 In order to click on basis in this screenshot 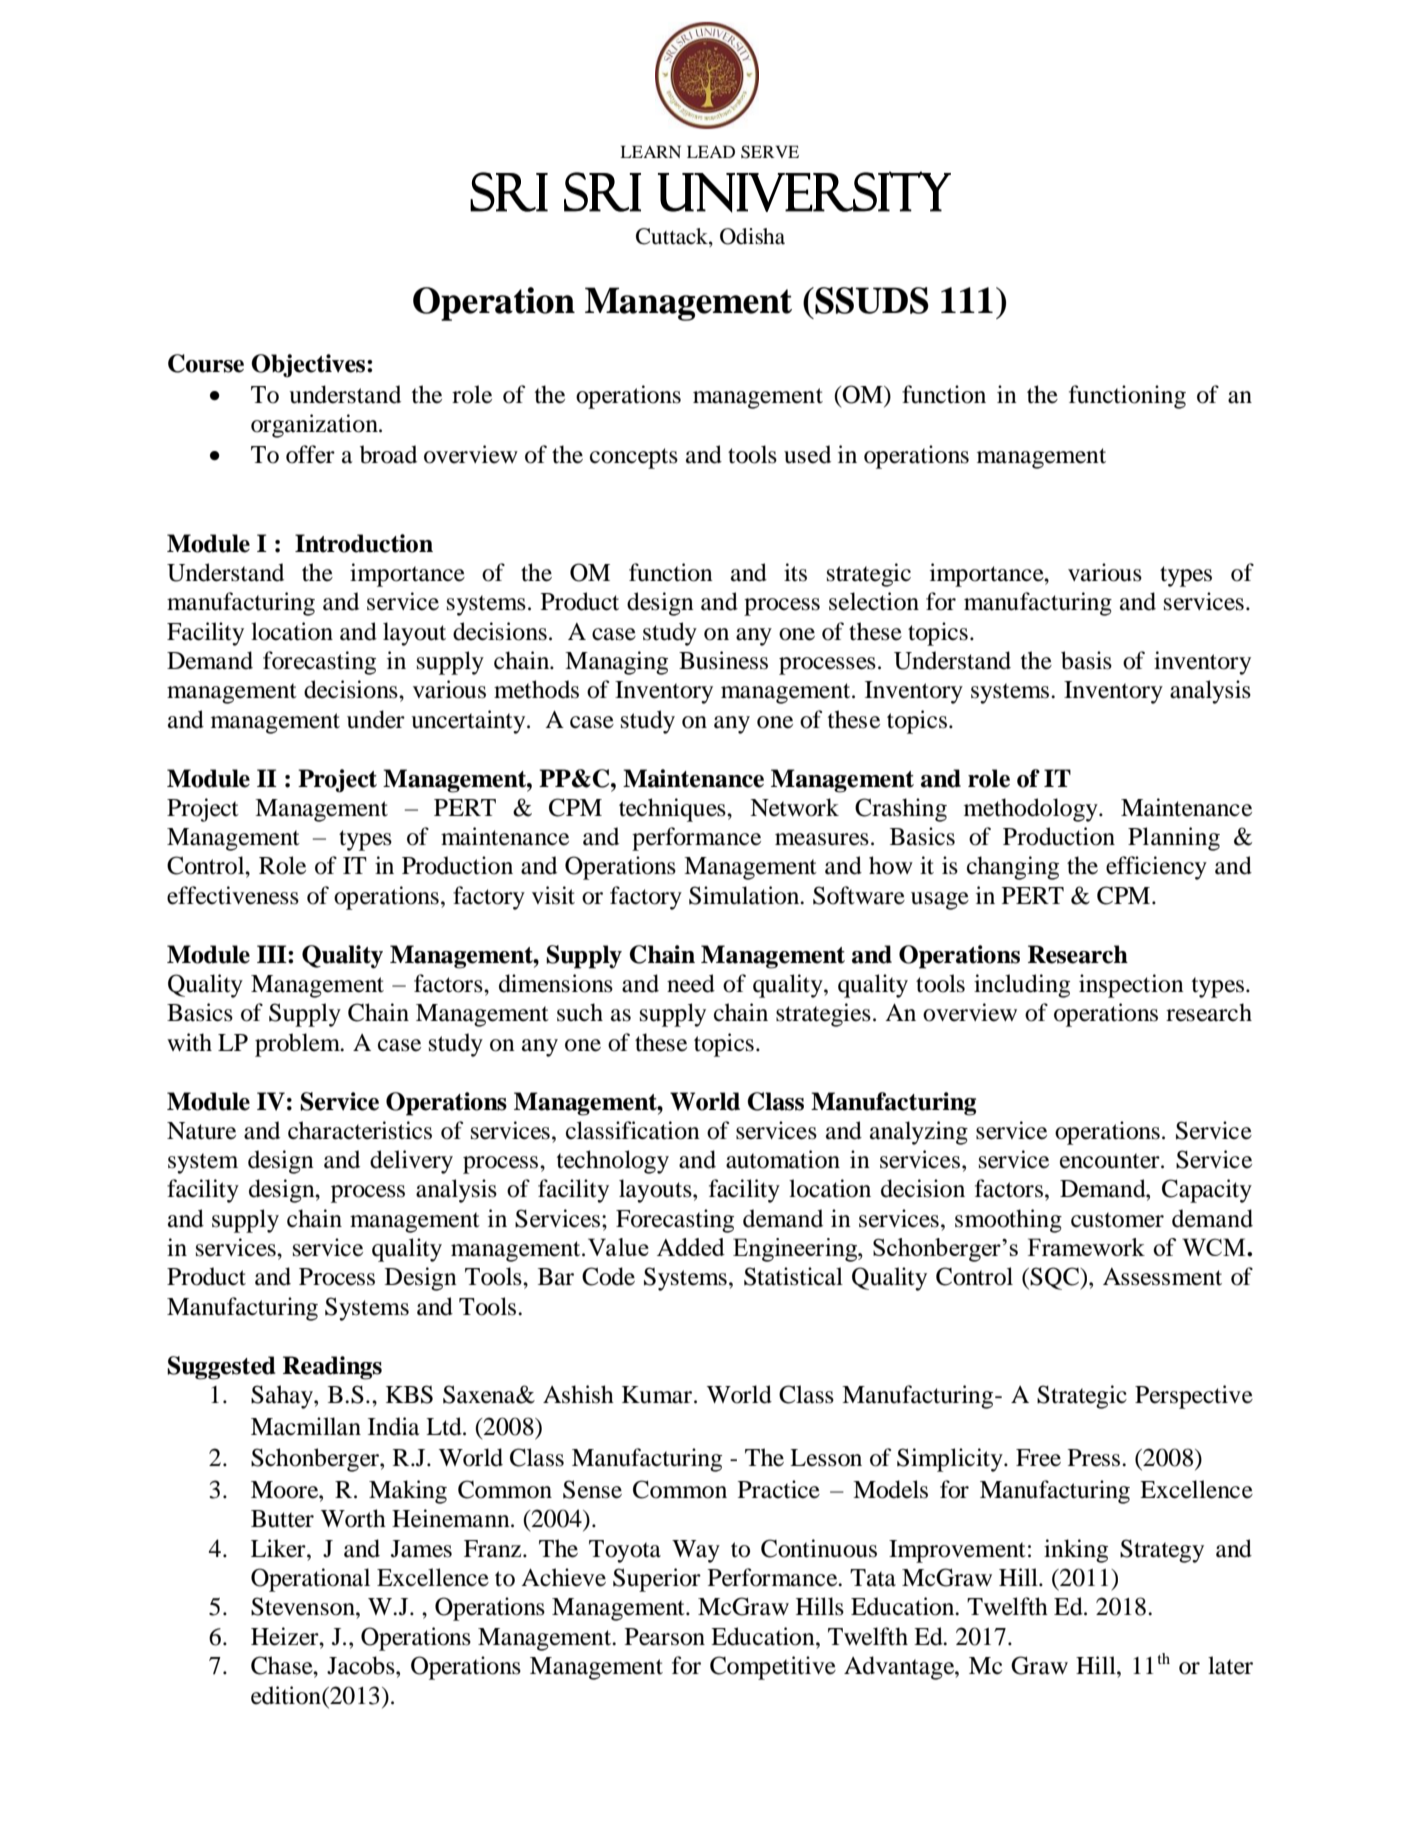, I will do `click(1086, 660)`.
